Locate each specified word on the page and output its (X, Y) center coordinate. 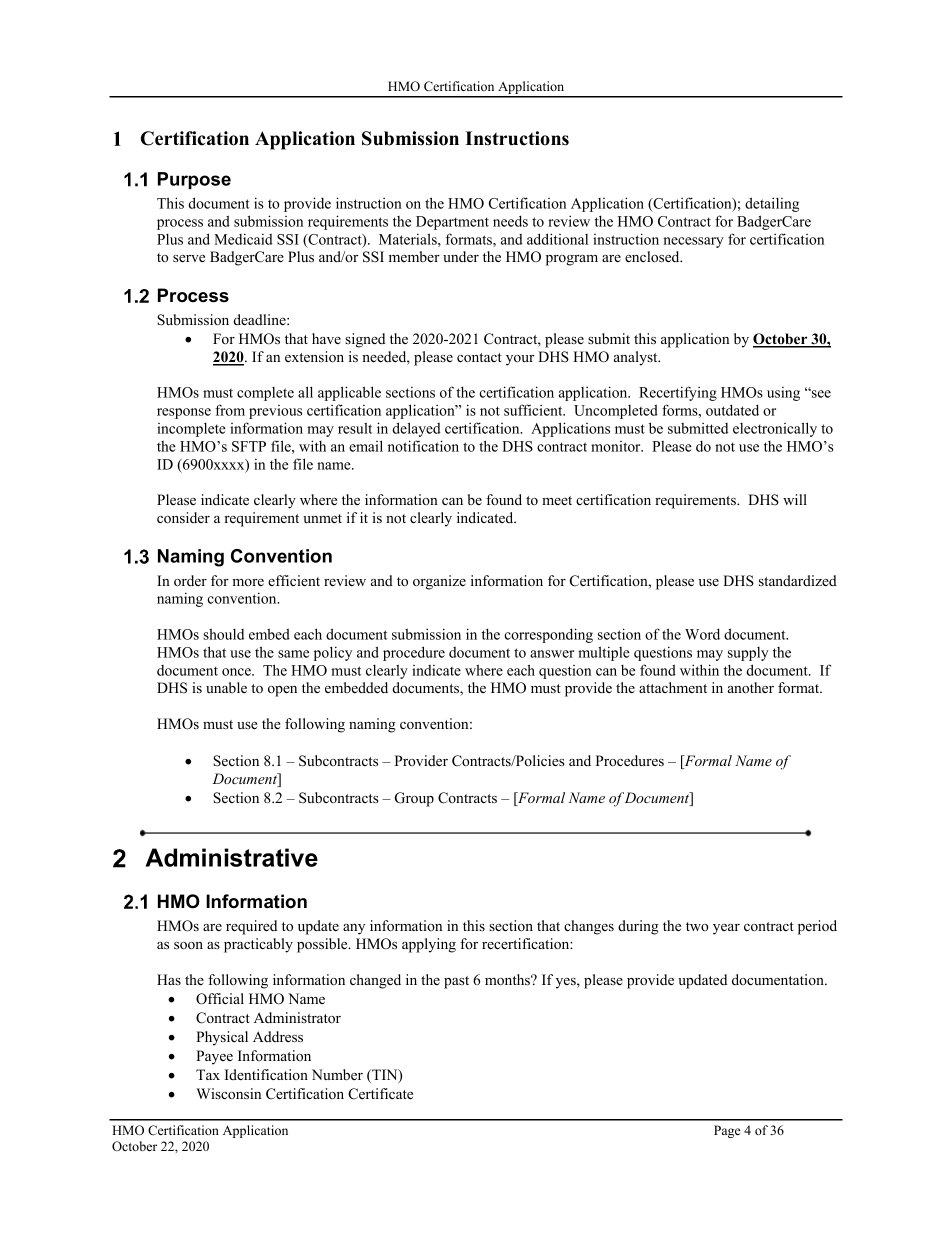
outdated (732, 410)
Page (727, 1131)
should (223, 634)
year (726, 929)
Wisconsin (228, 1093)
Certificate (380, 1094)
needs (510, 221)
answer (552, 654)
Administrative (231, 857)
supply (748, 654)
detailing (772, 204)
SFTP (249, 446)
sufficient (534, 410)
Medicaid (243, 239)
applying (429, 945)
